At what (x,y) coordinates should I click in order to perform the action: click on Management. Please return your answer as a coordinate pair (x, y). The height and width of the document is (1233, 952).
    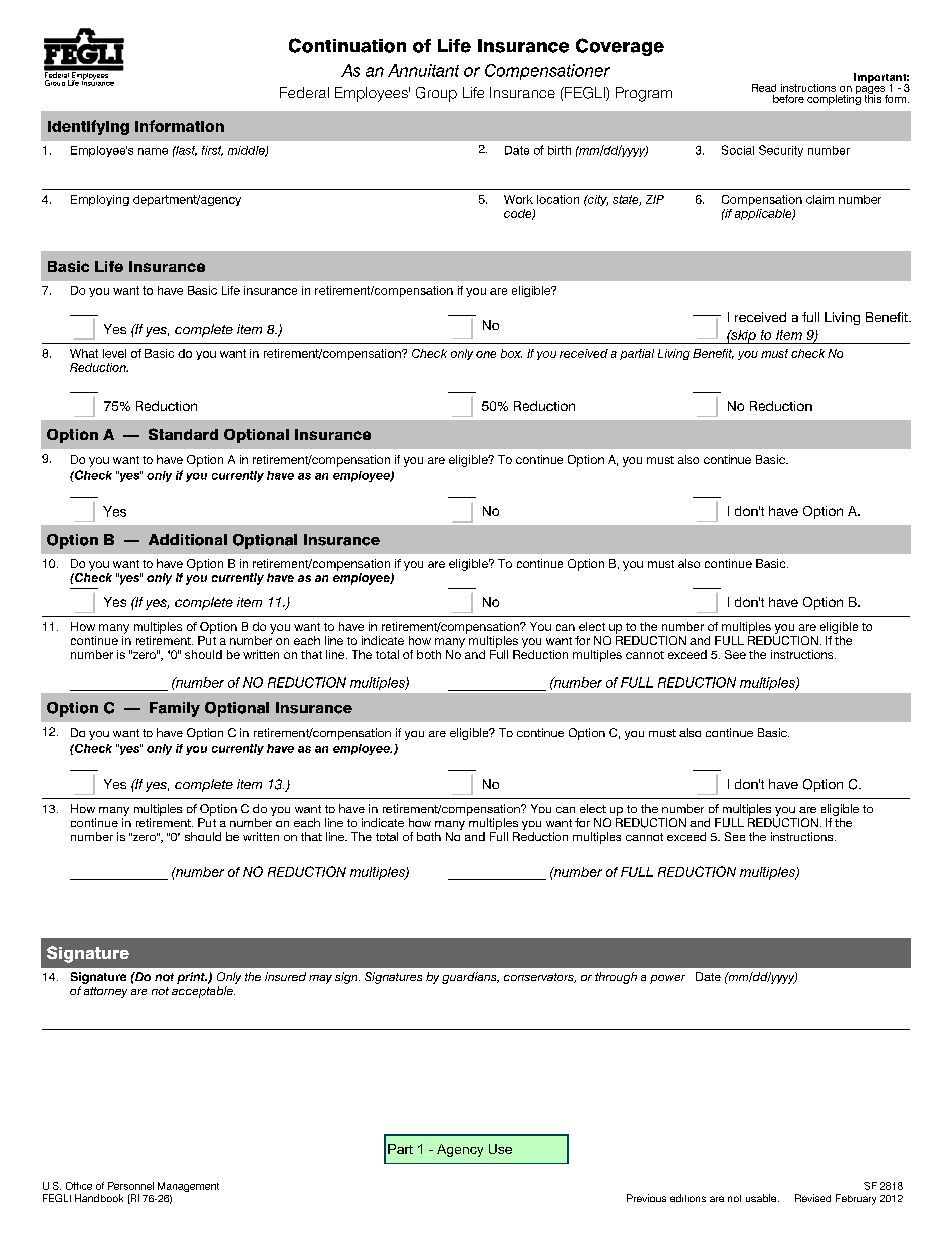
    Looking at the image, I should click on (188, 1187).
